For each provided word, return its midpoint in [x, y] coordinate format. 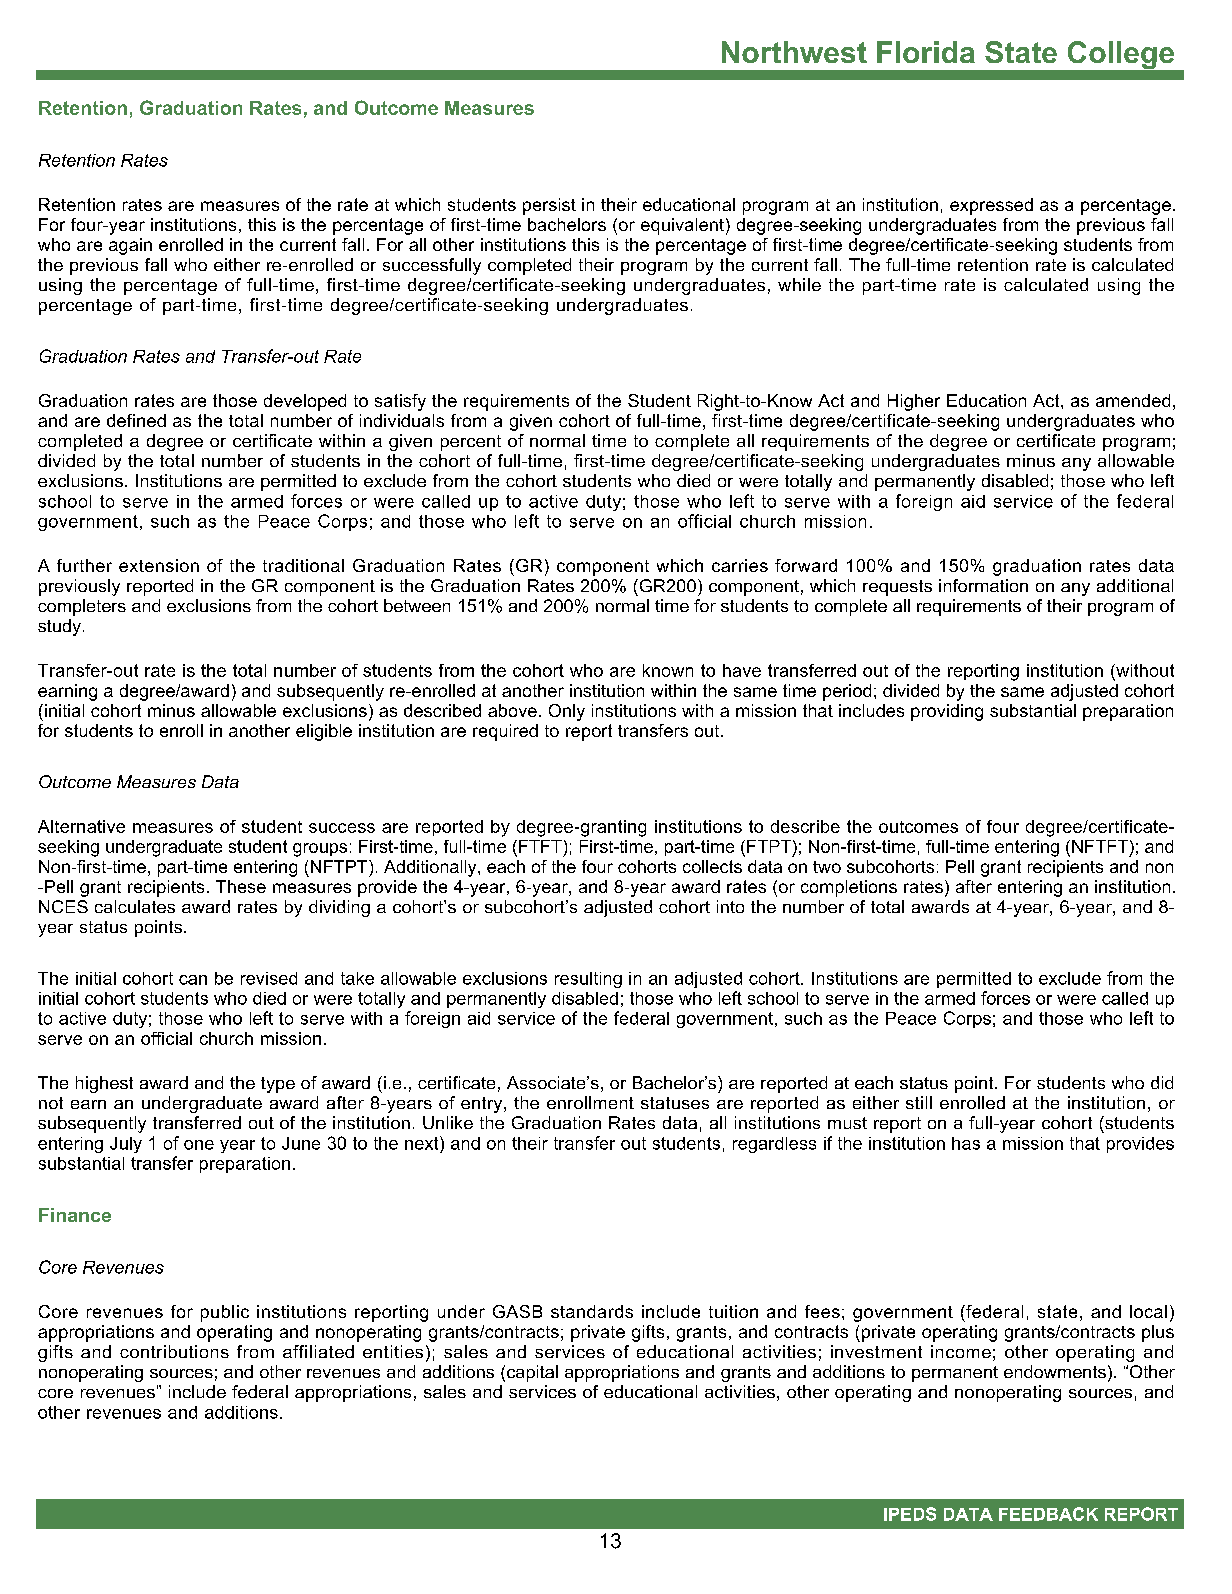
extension [159, 565]
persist [549, 206]
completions [849, 888]
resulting [588, 980]
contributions [174, 1351]
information [983, 585]
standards [592, 1311]
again [130, 246]
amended [1133, 400]
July [126, 1145]
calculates [135, 906]
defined [136, 420]
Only [567, 712]
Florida [926, 52]
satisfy [400, 402]
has [966, 1143]
